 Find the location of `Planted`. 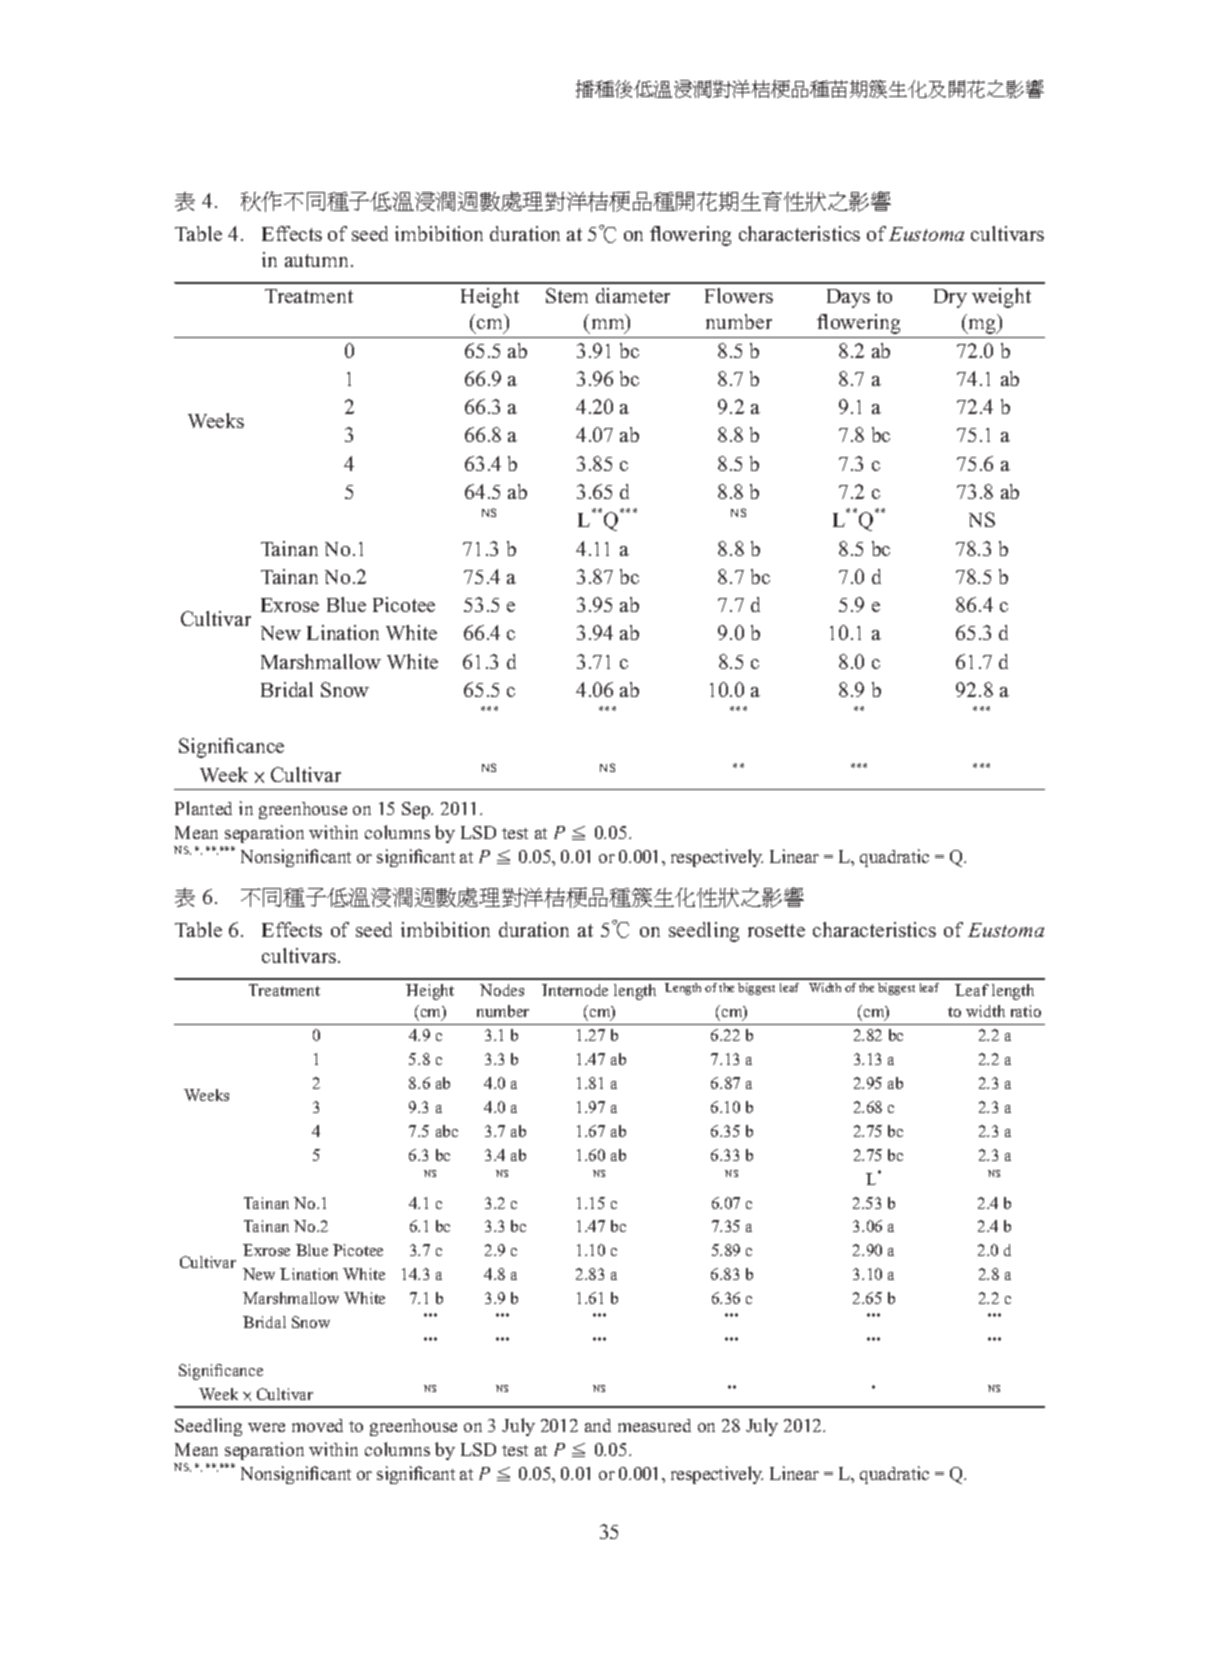

Planted is located at coordinates (203, 808).
